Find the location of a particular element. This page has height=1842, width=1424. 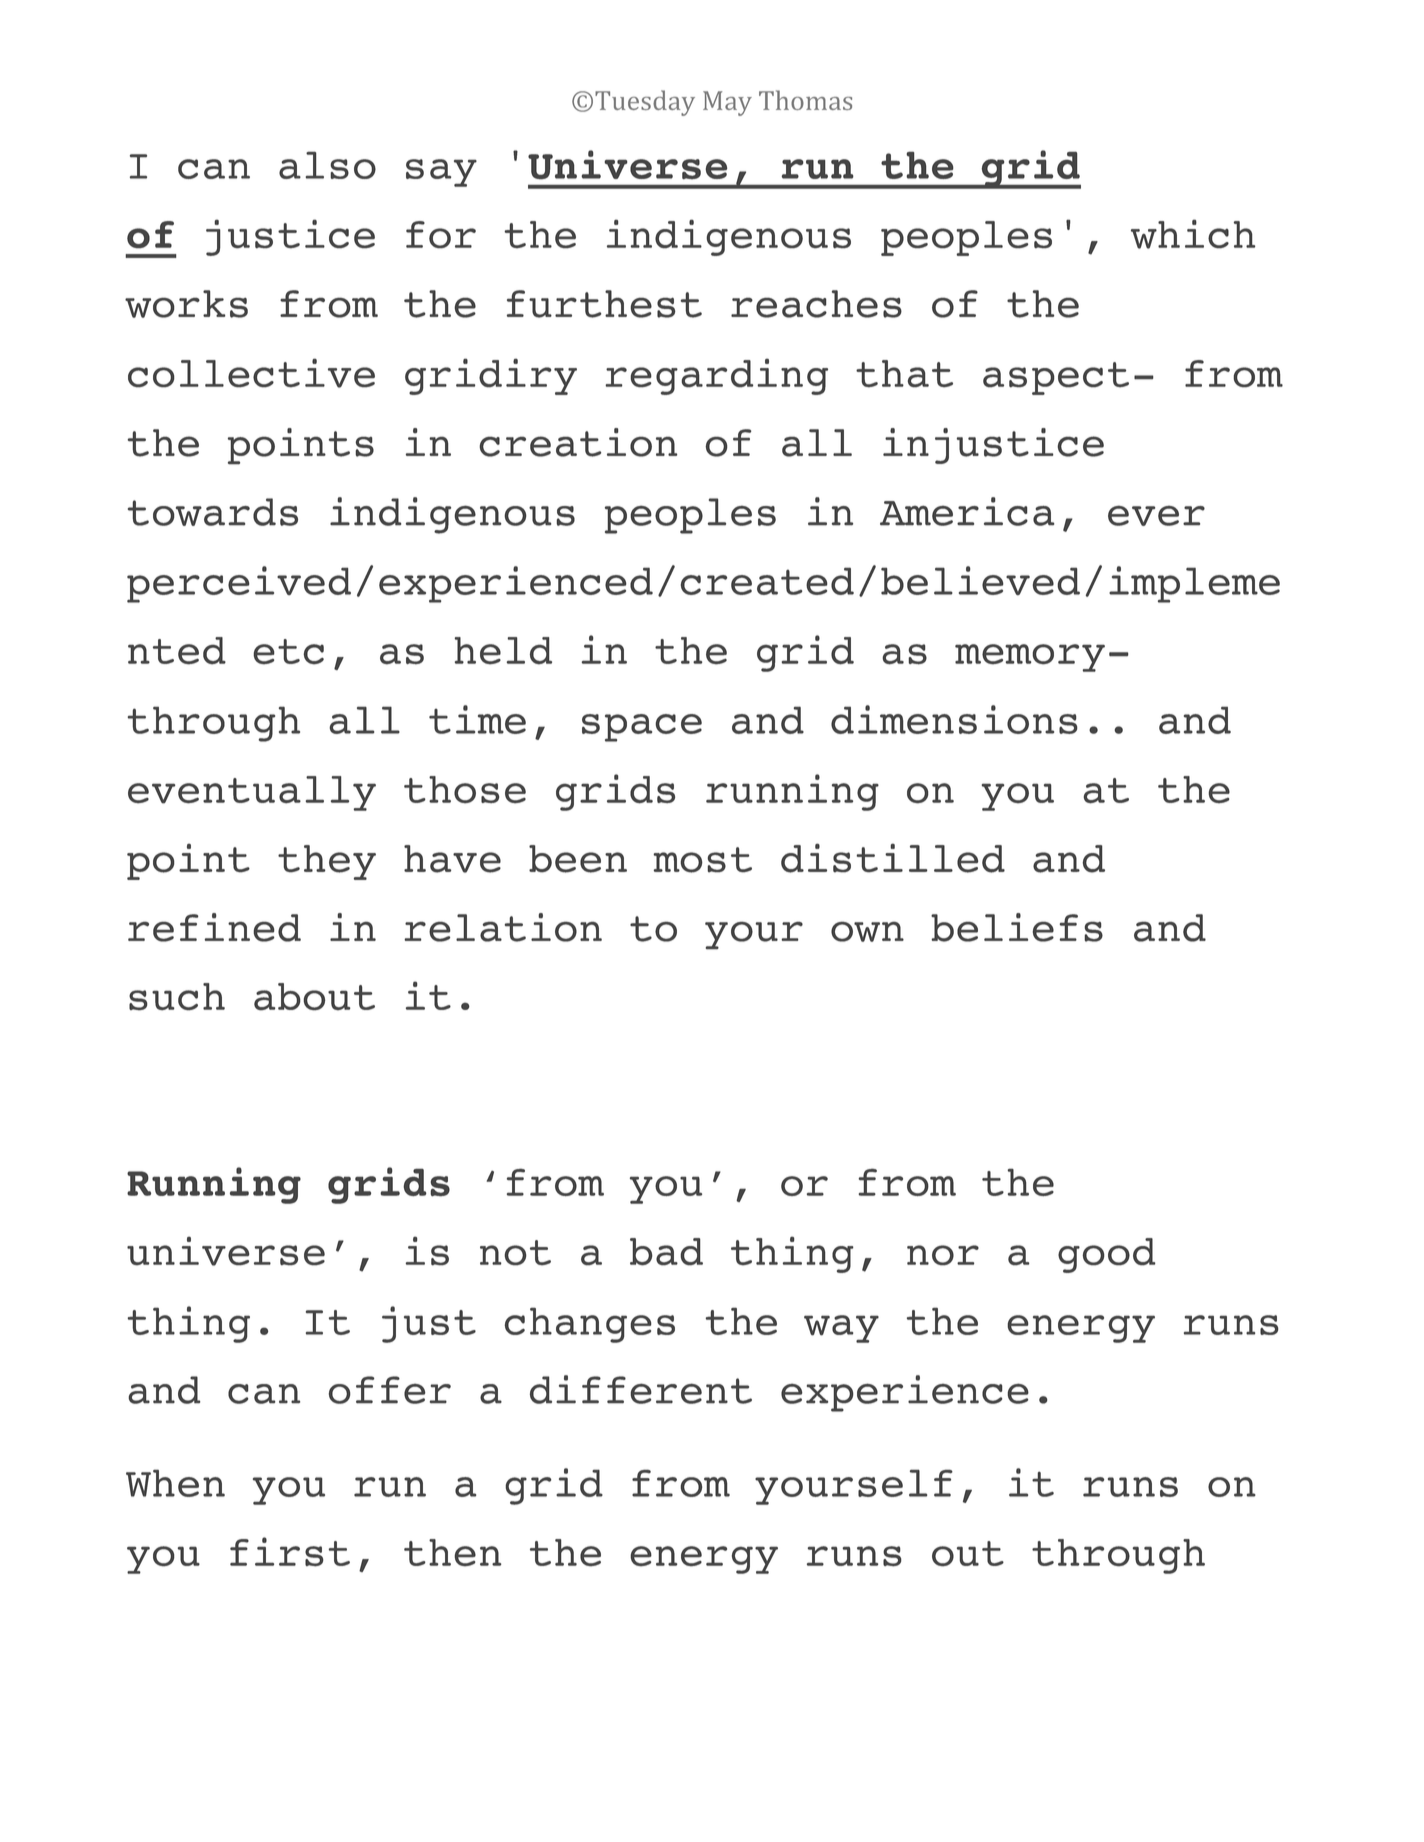

also is located at coordinates (327, 165).
